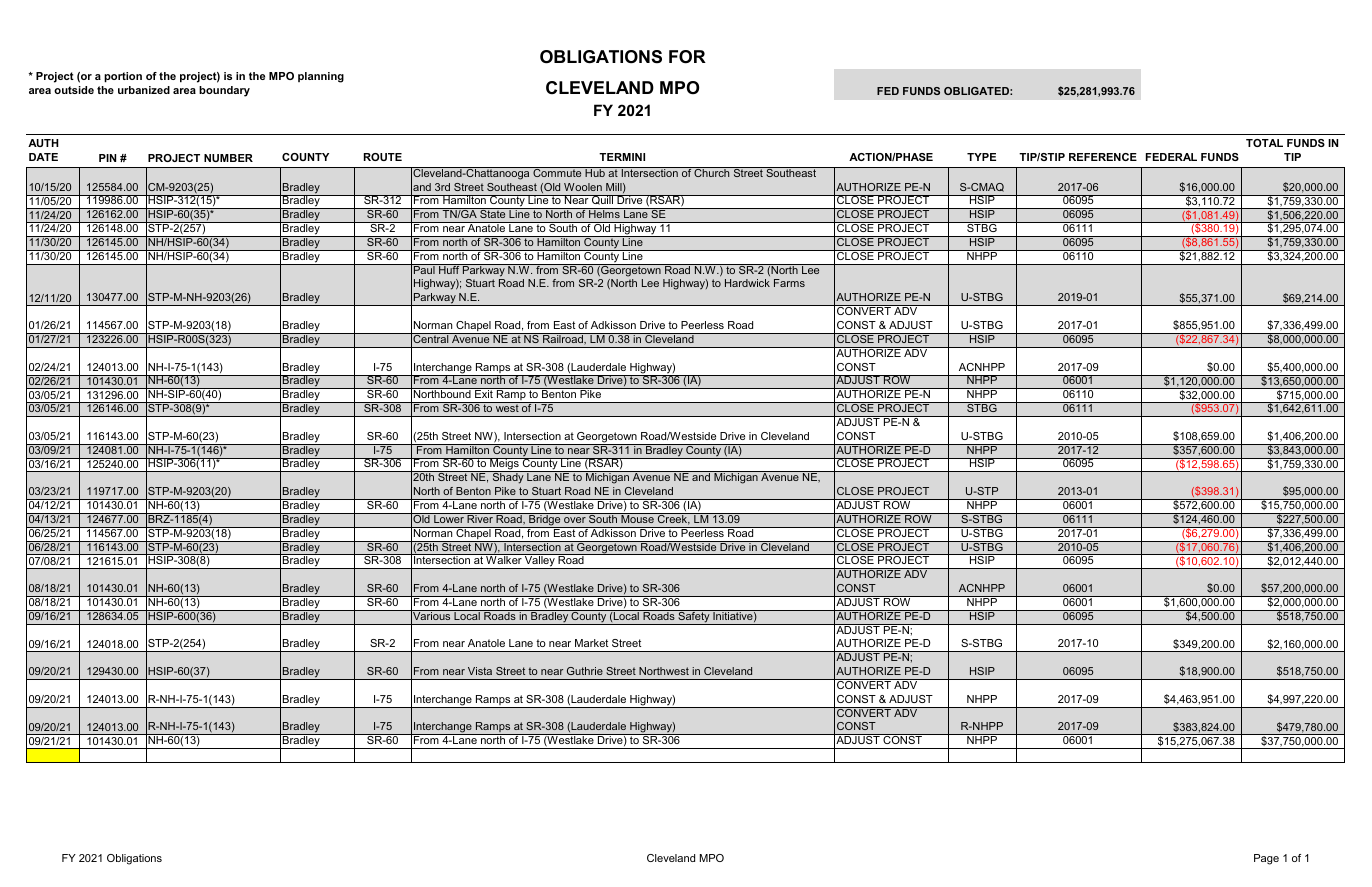 Image resolution: width=1372 pixels, height=887 pixels. Describe the element at coordinates (1103, 157) in the screenshot. I see `REFERENCE` at that location.
